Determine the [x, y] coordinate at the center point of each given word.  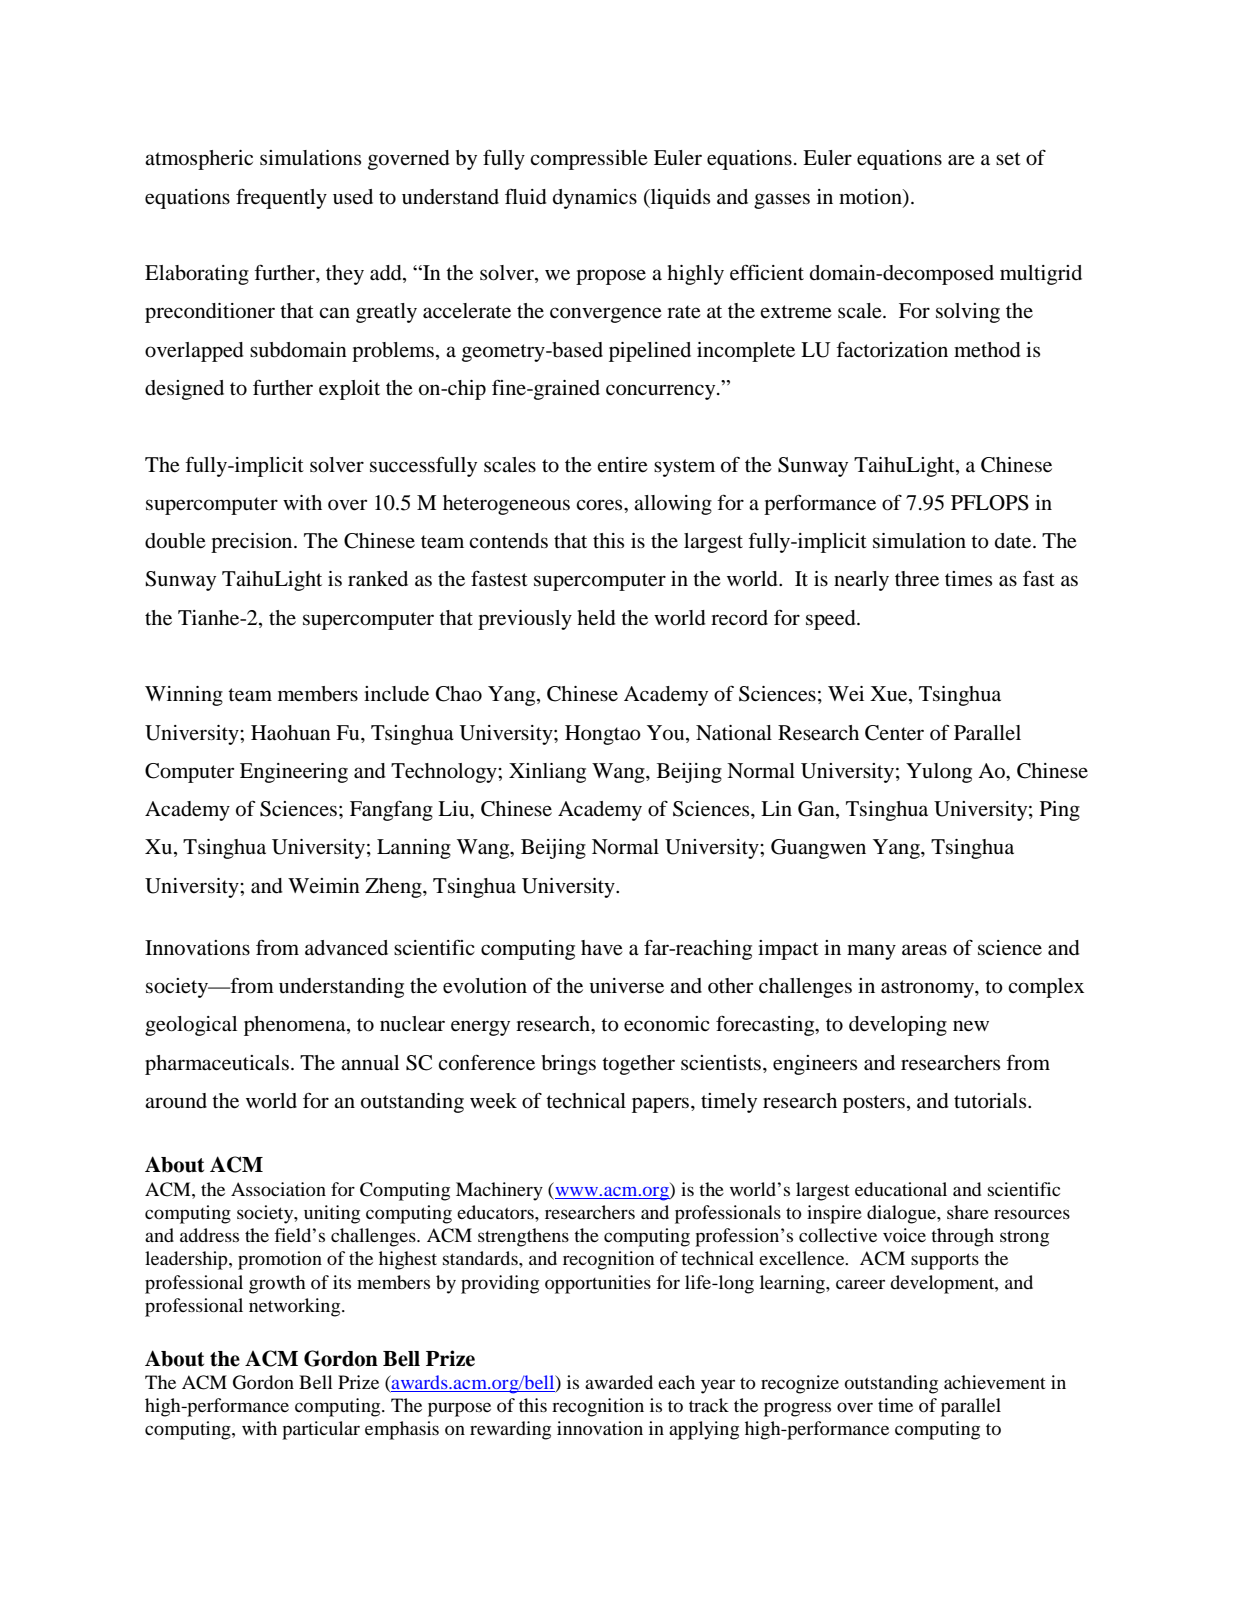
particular [321, 1430]
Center [894, 733]
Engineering [294, 773]
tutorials [991, 1101]
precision [253, 543]
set [1008, 158]
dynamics [595, 199]
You [667, 733]
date [1014, 541]
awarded [619, 1382]
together [638, 1065]
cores [600, 505]
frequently [281, 198]
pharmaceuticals [217, 1065]
